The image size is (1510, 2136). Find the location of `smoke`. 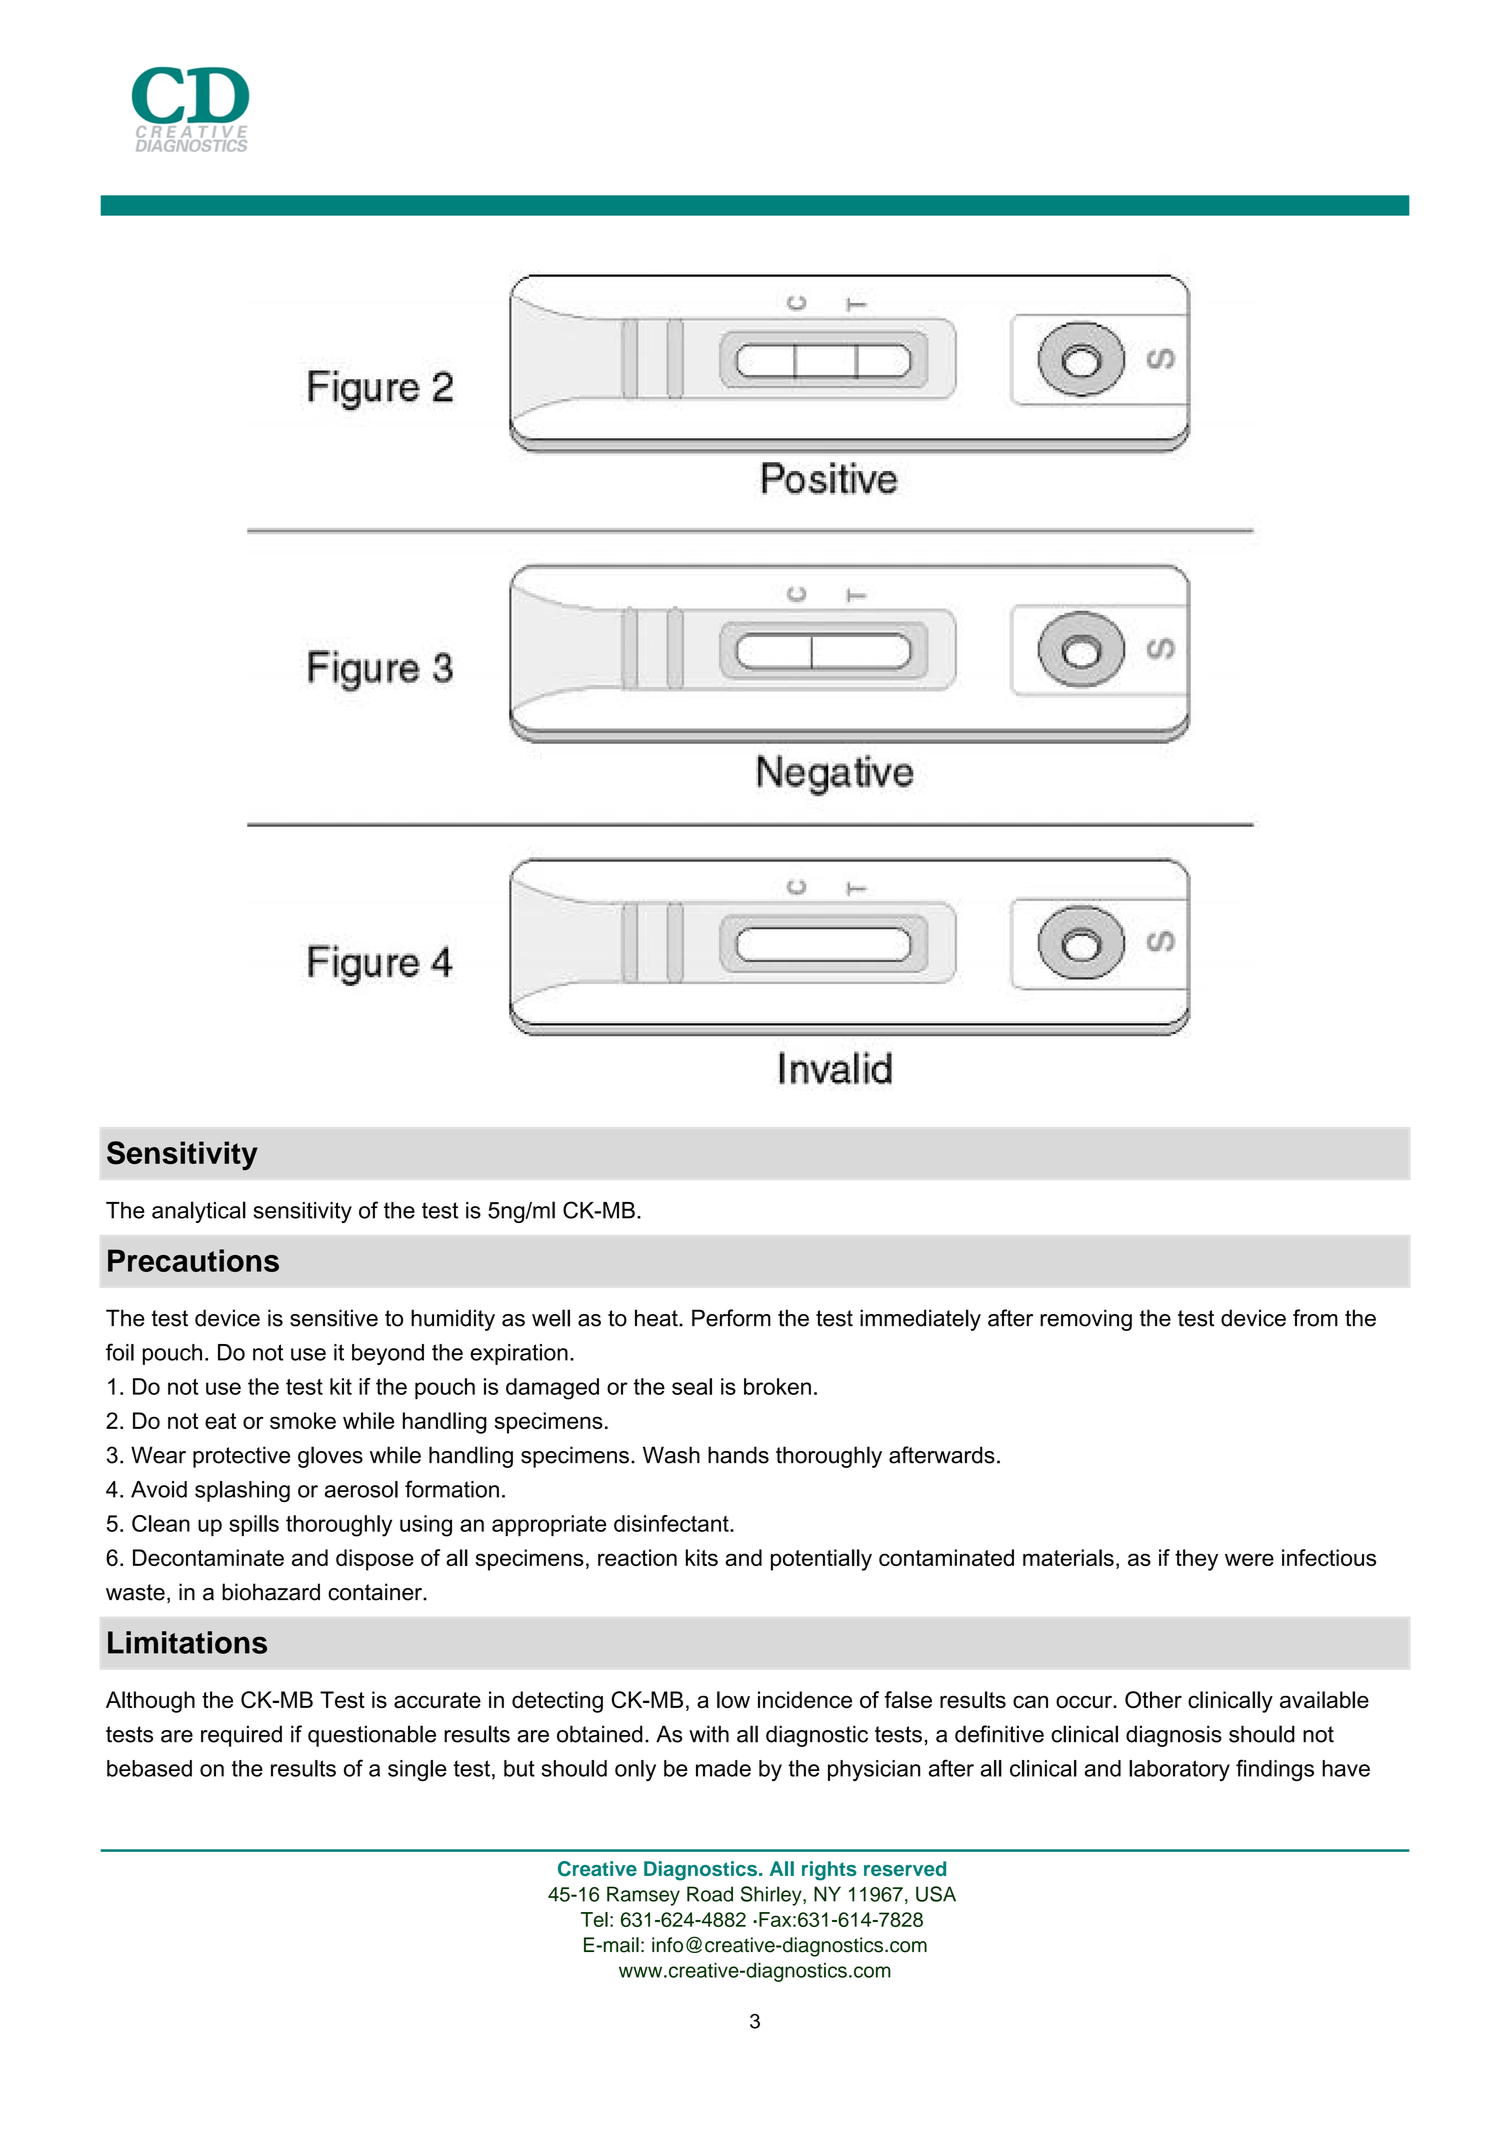

smoke is located at coordinates (303, 1420).
